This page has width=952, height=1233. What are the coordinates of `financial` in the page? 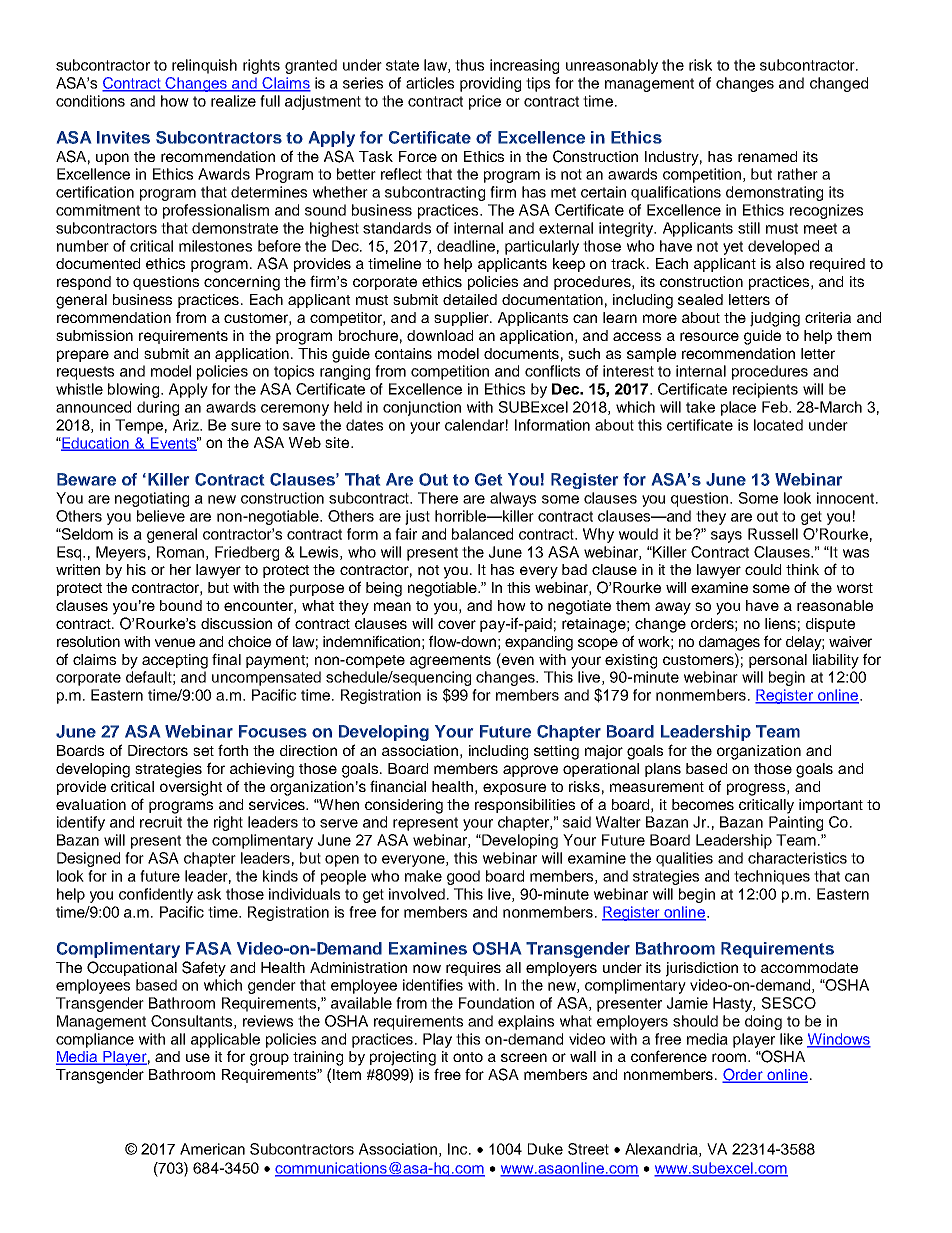 It's located at (398, 786).
